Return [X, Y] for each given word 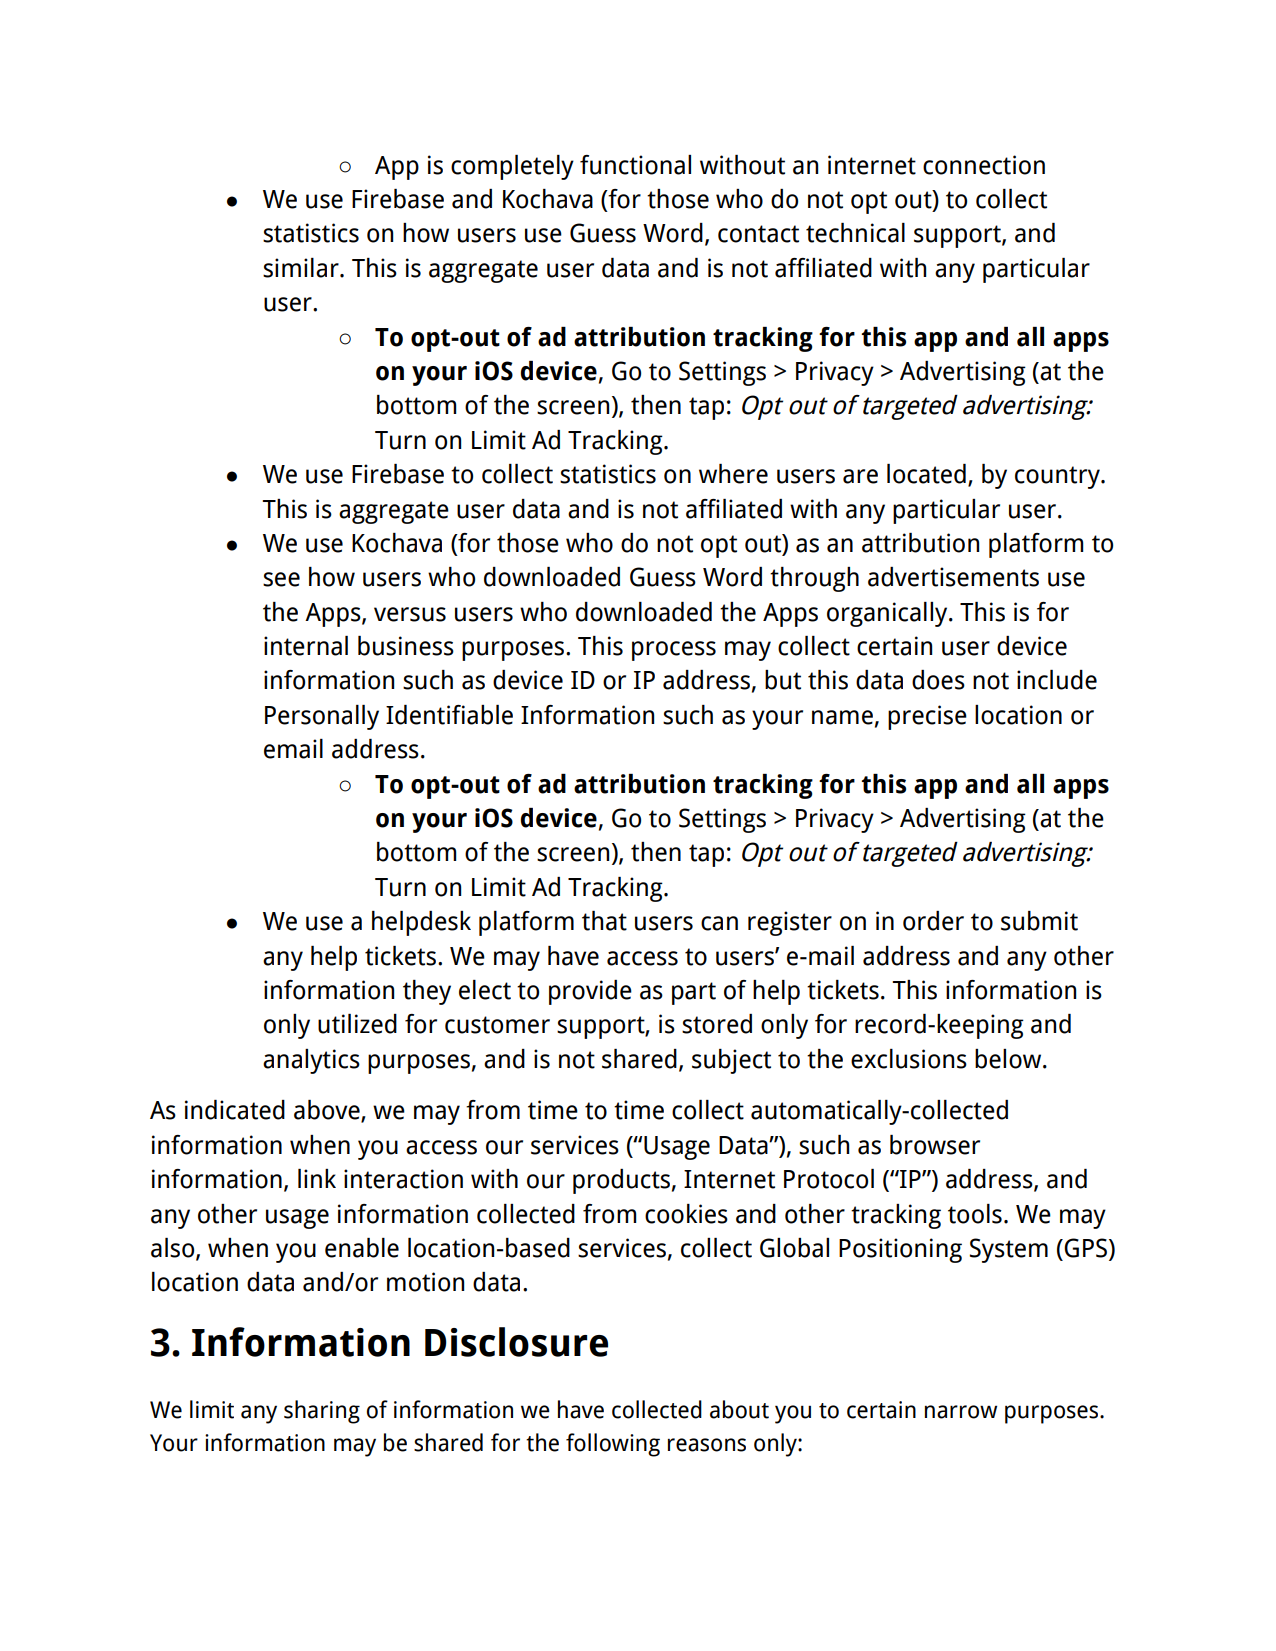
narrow [961, 1412]
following [613, 1445]
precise [927, 717]
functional [635, 165]
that [604, 921]
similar [302, 268]
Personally [322, 717]
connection [984, 165]
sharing [322, 1412]
